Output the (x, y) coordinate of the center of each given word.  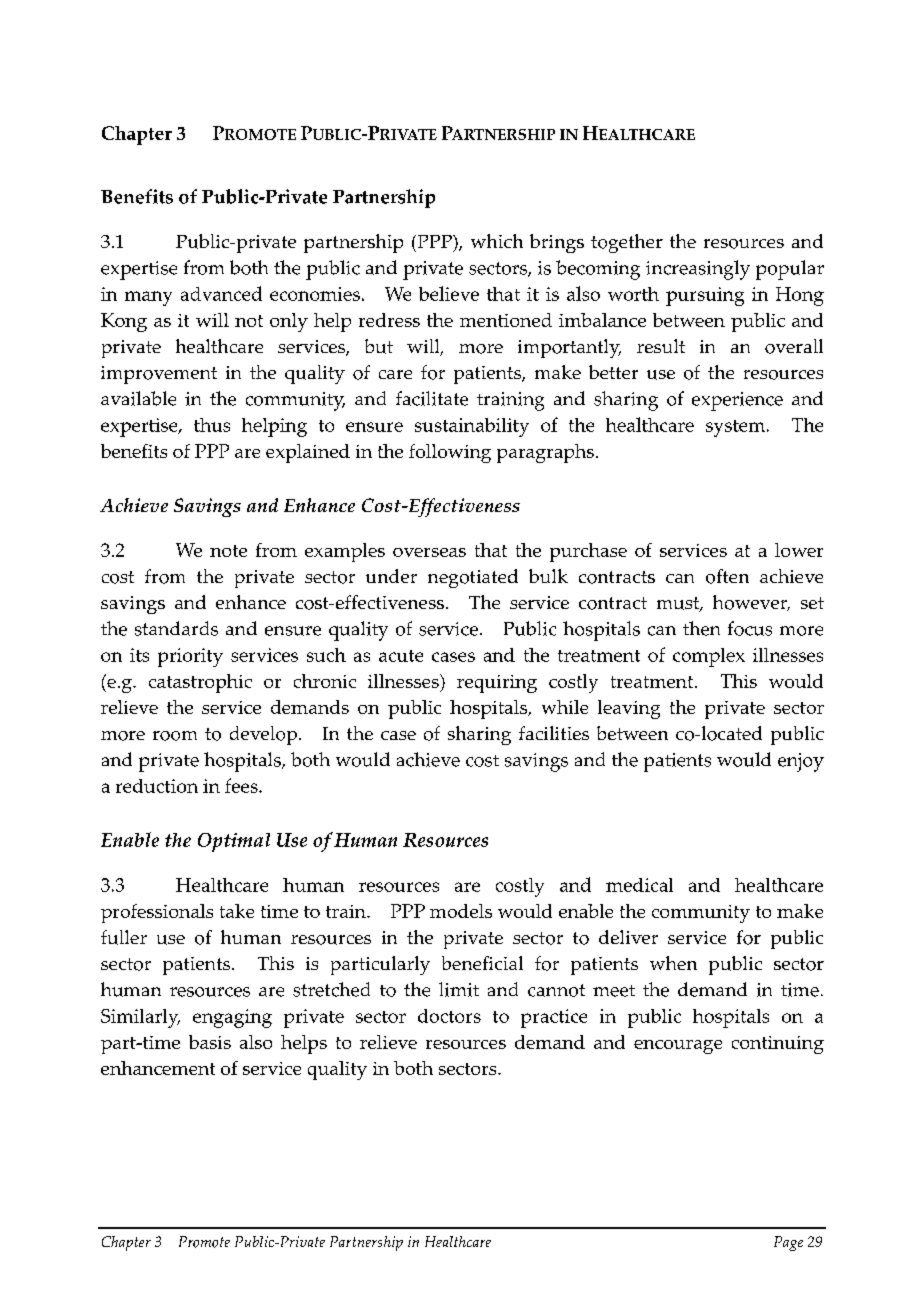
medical (639, 885)
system (735, 428)
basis (210, 1042)
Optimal (234, 842)
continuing (778, 1045)
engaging (232, 1018)
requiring (497, 684)
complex (709, 657)
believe (449, 293)
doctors (449, 1016)
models (461, 911)
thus (212, 425)
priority (190, 657)
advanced (221, 293)
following (450, 453)
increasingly (698, 270)
